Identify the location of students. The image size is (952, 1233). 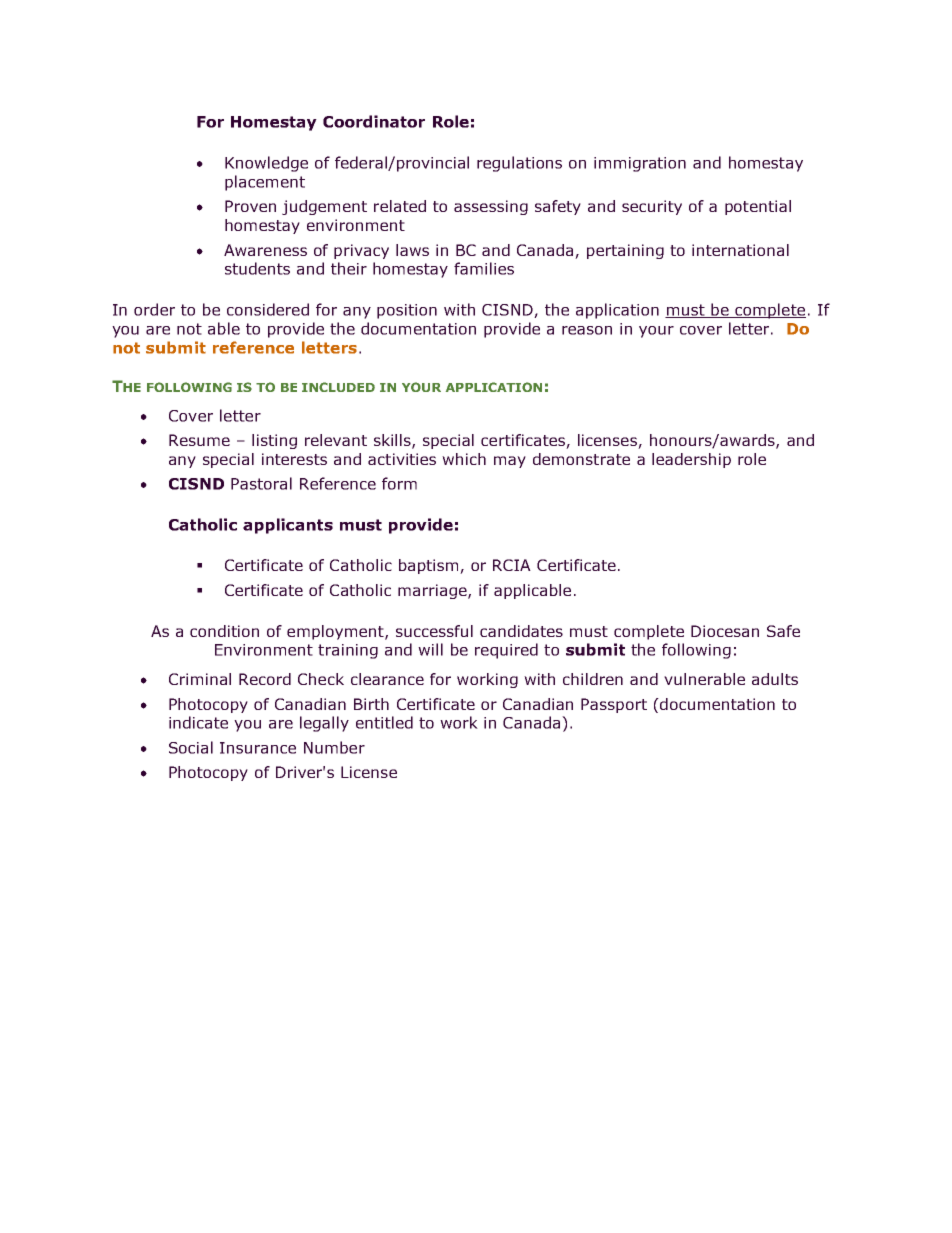
(257, 268).
